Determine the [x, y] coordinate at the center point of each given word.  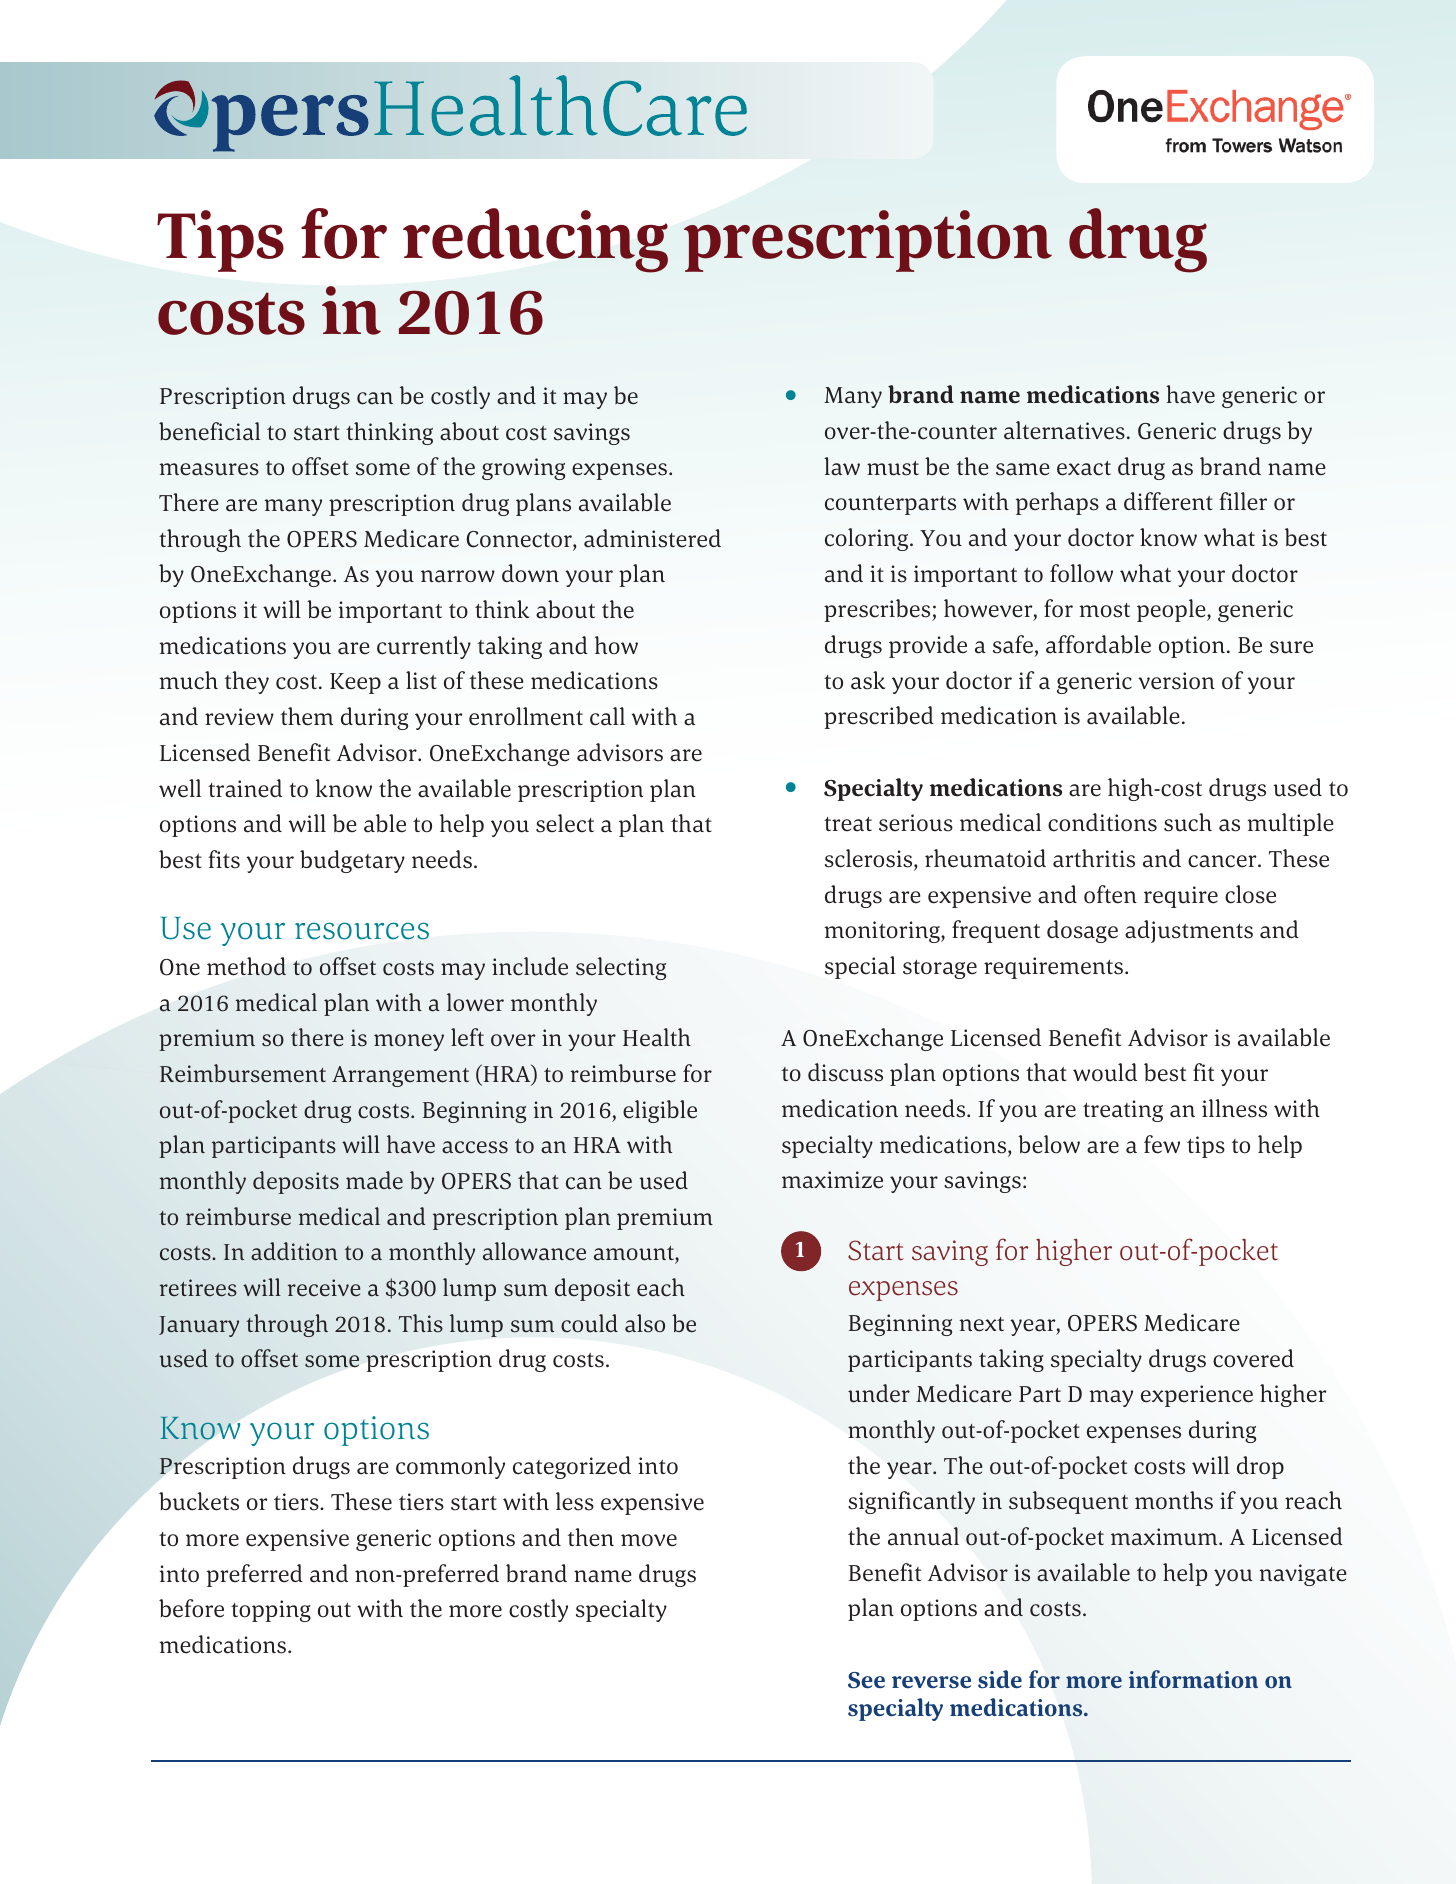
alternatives [1064, 430]
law [842, 466]
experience [1197, 1396]
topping [271, 1611]
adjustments [1189, 931]
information [1193, 1679]
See [866, 1680]
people [1172, 610]
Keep [355, 683]
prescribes [878, 610]
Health [657, 1037]
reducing [535, 240]
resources [362, 931]
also [645, 1323]
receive [324, 1288]
